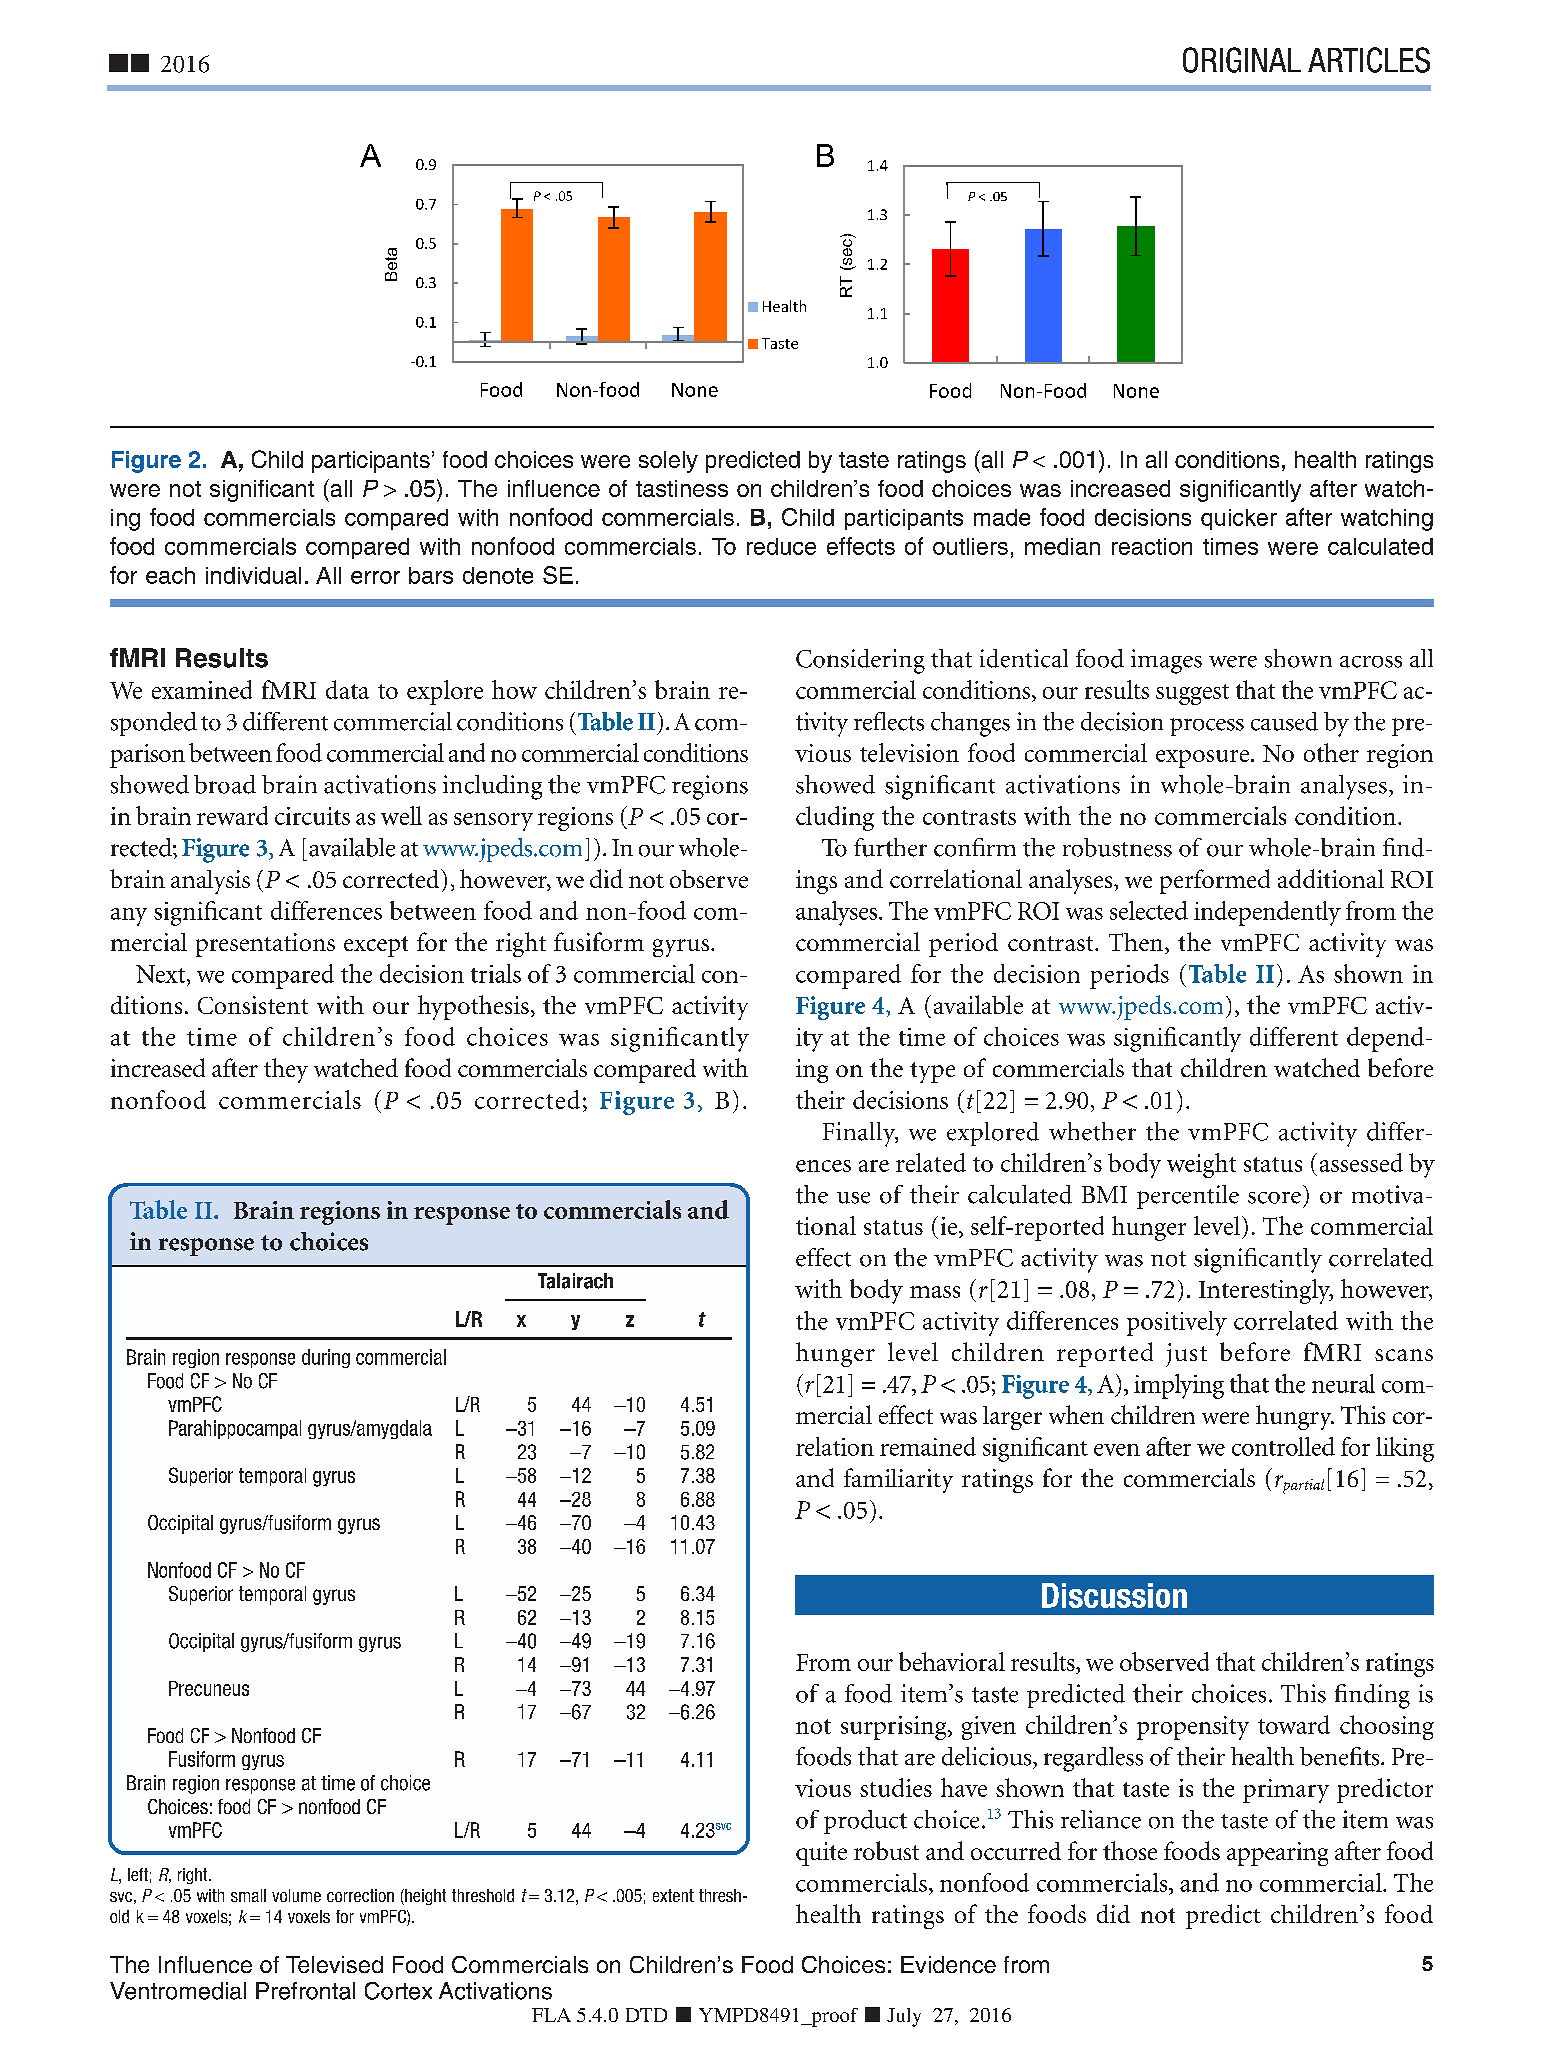 The height and width of the image is (2062, 1541). Describe the element at coordinates (1242, 60) in the image. I see `ORIGINAL` at that location.
